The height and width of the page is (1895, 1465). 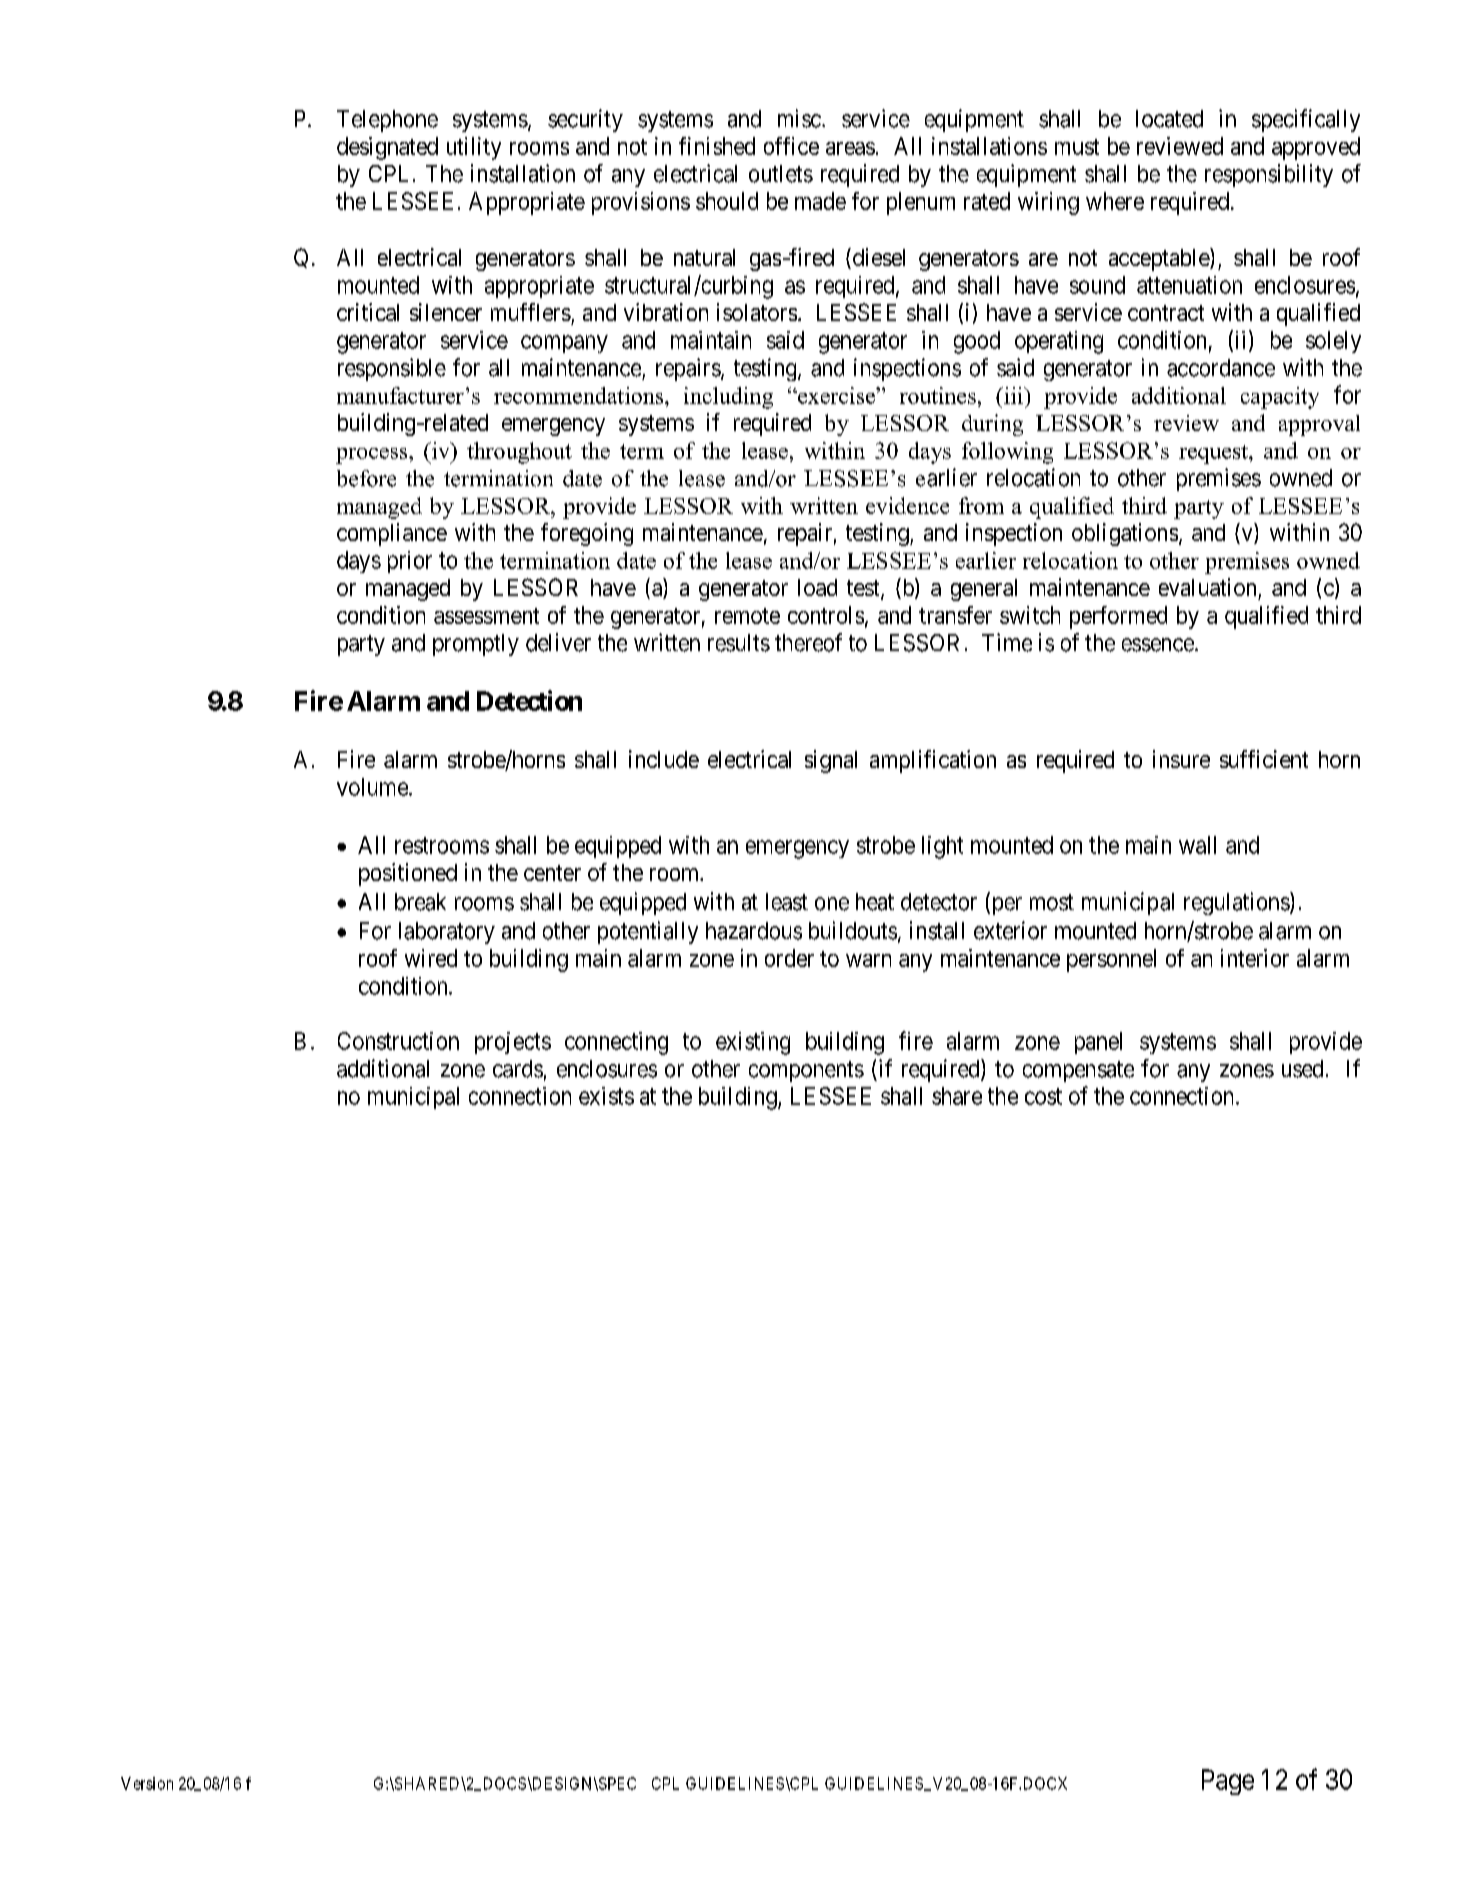 I want to click on finished, so click(x=717, y=146).
